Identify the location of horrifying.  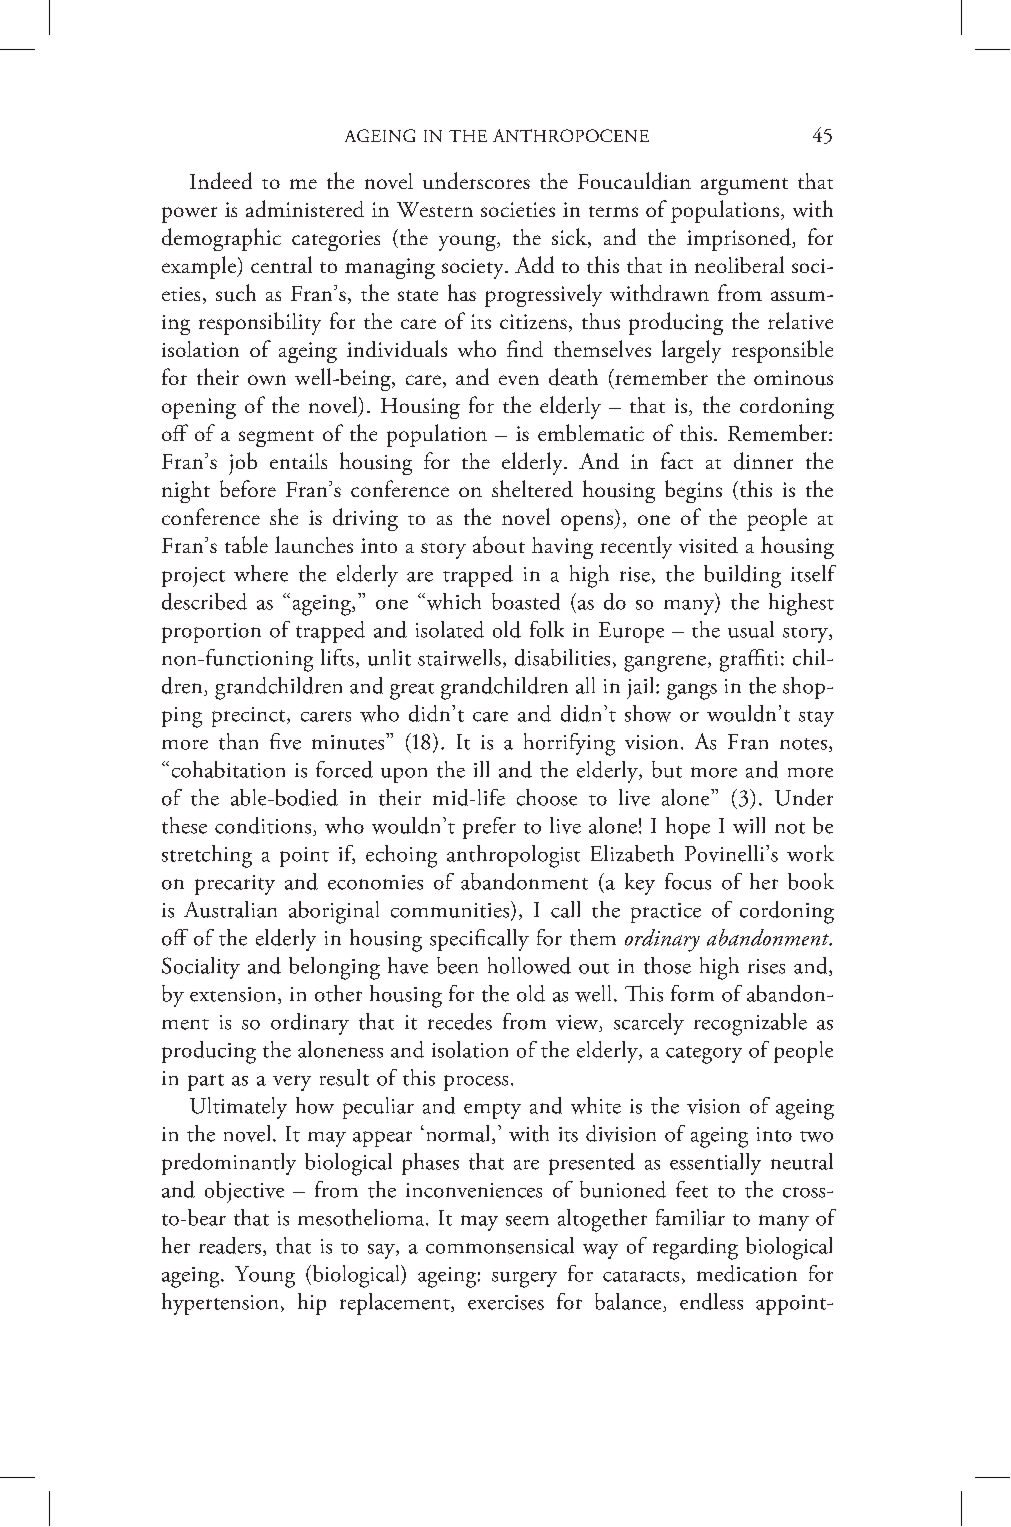
(569, 744).
